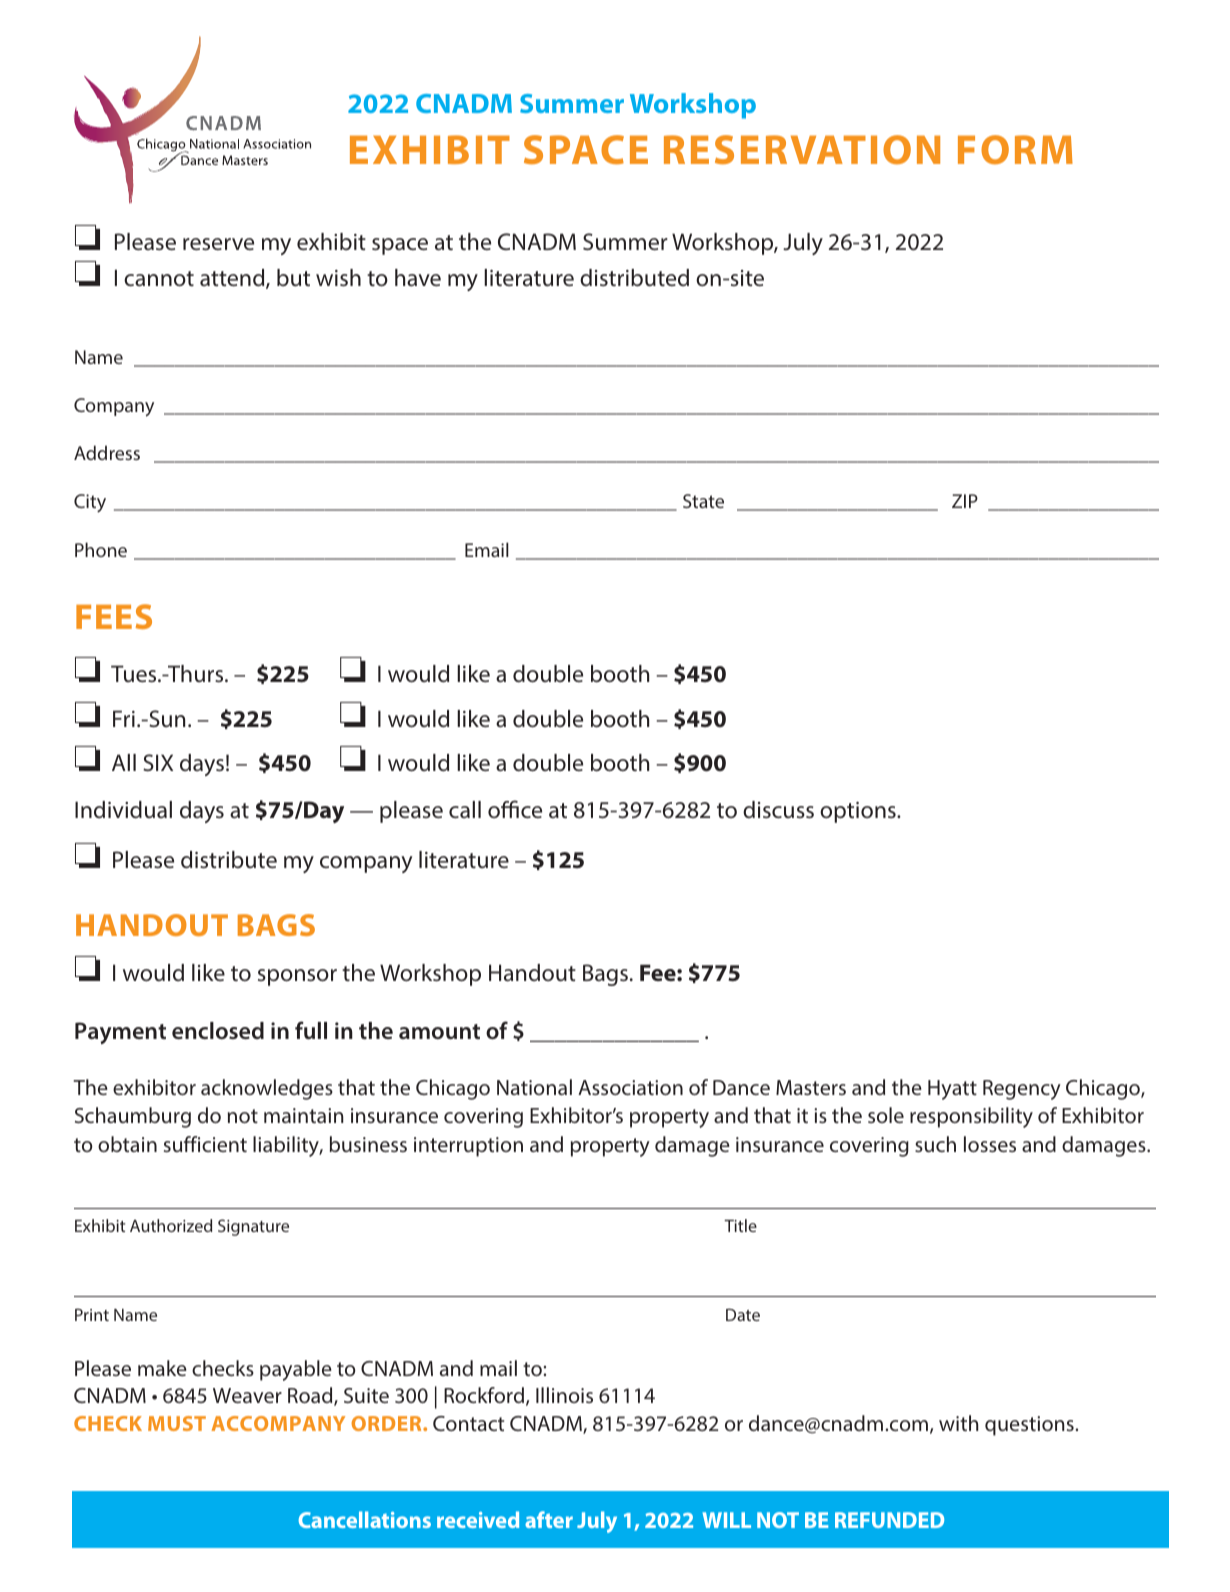 Image resolution: width=1230 pixels, height=1592 pixels. I want to click on MUST, so click(177, 1423).
